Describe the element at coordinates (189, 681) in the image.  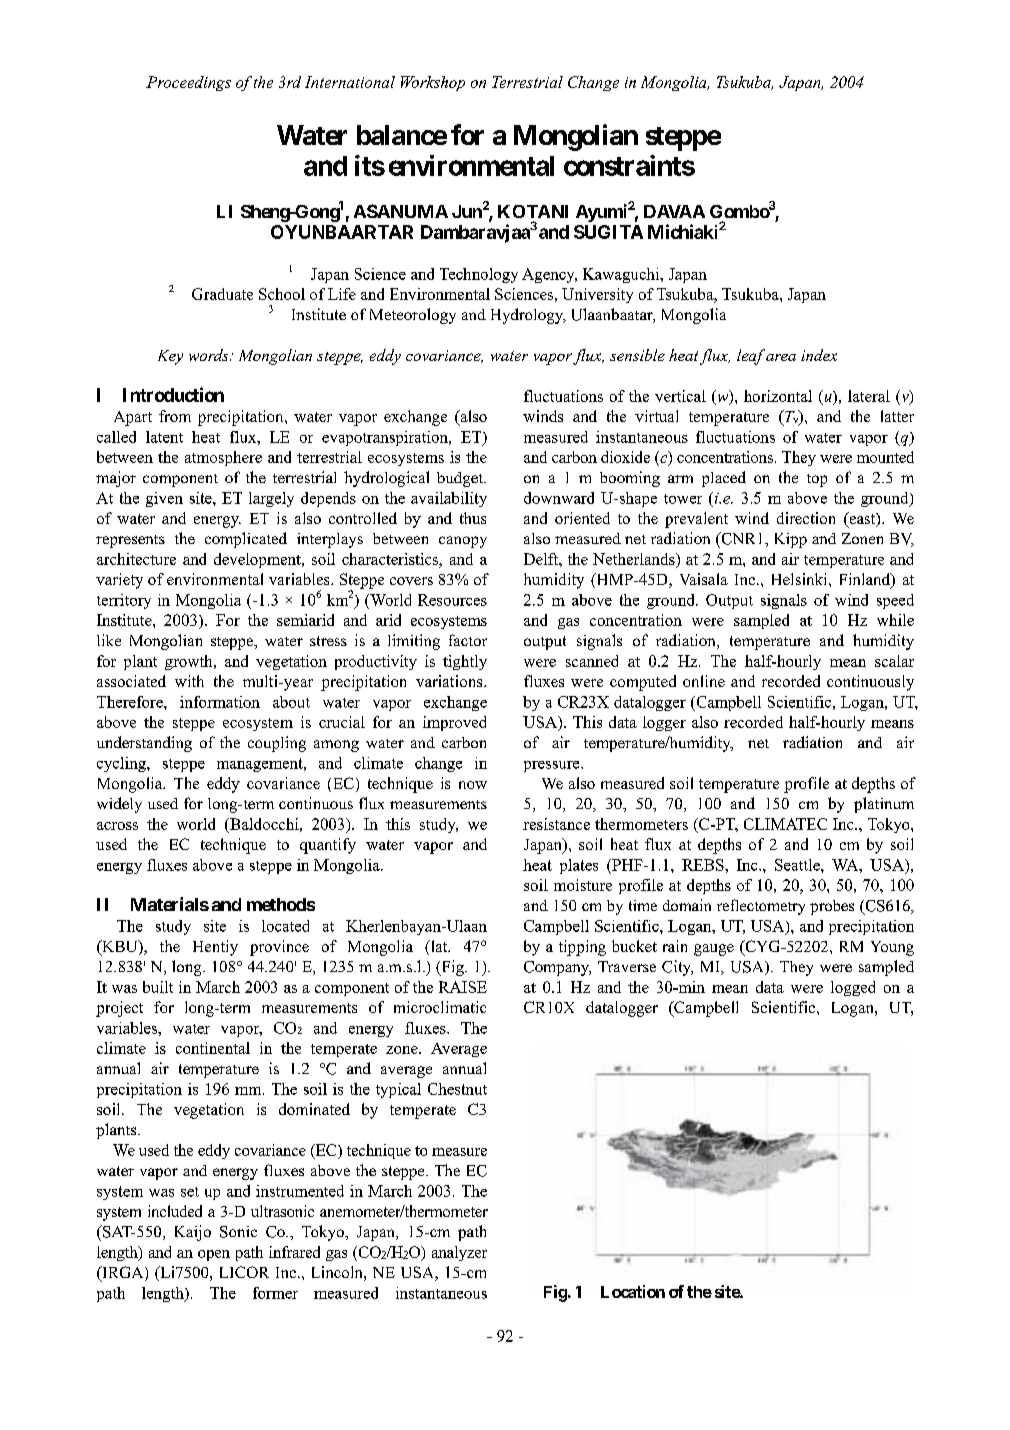
I see `with` at that location.
